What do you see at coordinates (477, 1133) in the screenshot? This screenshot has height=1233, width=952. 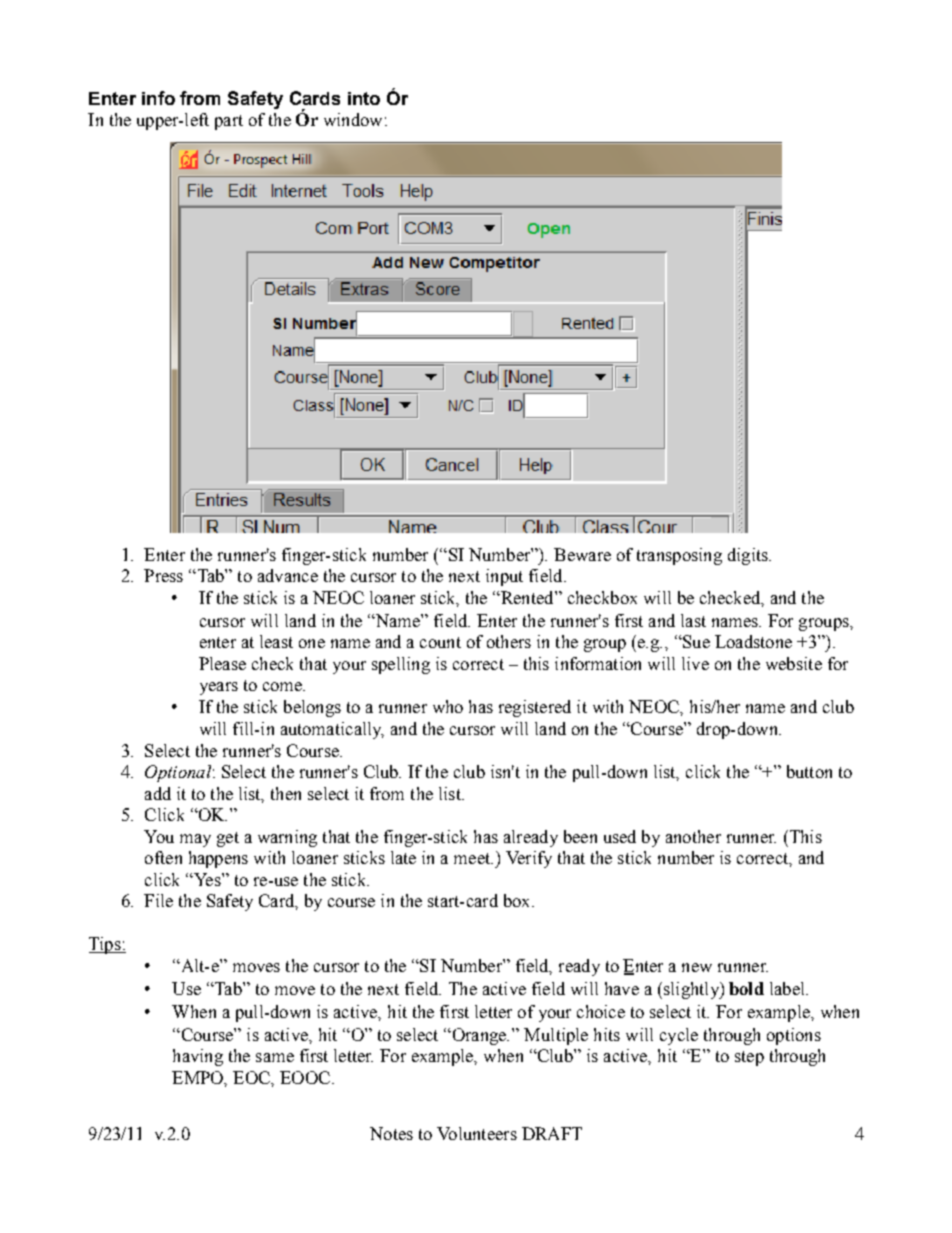 I see `Volunteers` at bounding box center [477, 1133].
